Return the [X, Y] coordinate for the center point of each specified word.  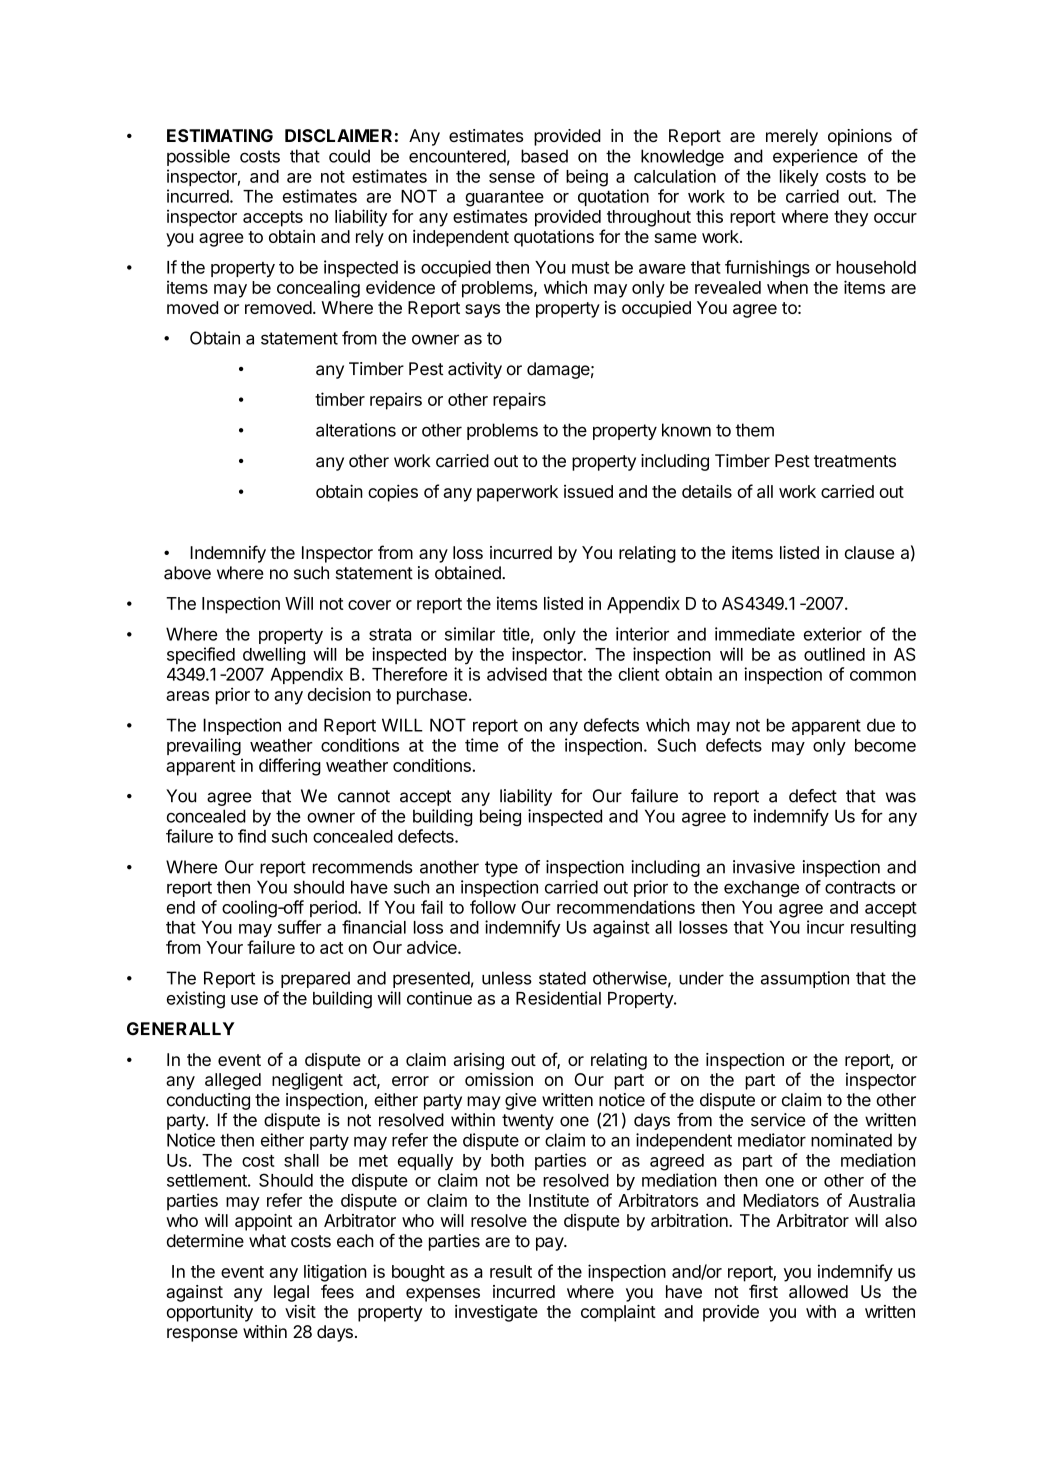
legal [291, 1293]
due [881, 725]
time [481, 745]
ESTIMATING [220, 135]
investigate [496, 1313]
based [544, 156]
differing [290, 767]
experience [815, 157]
